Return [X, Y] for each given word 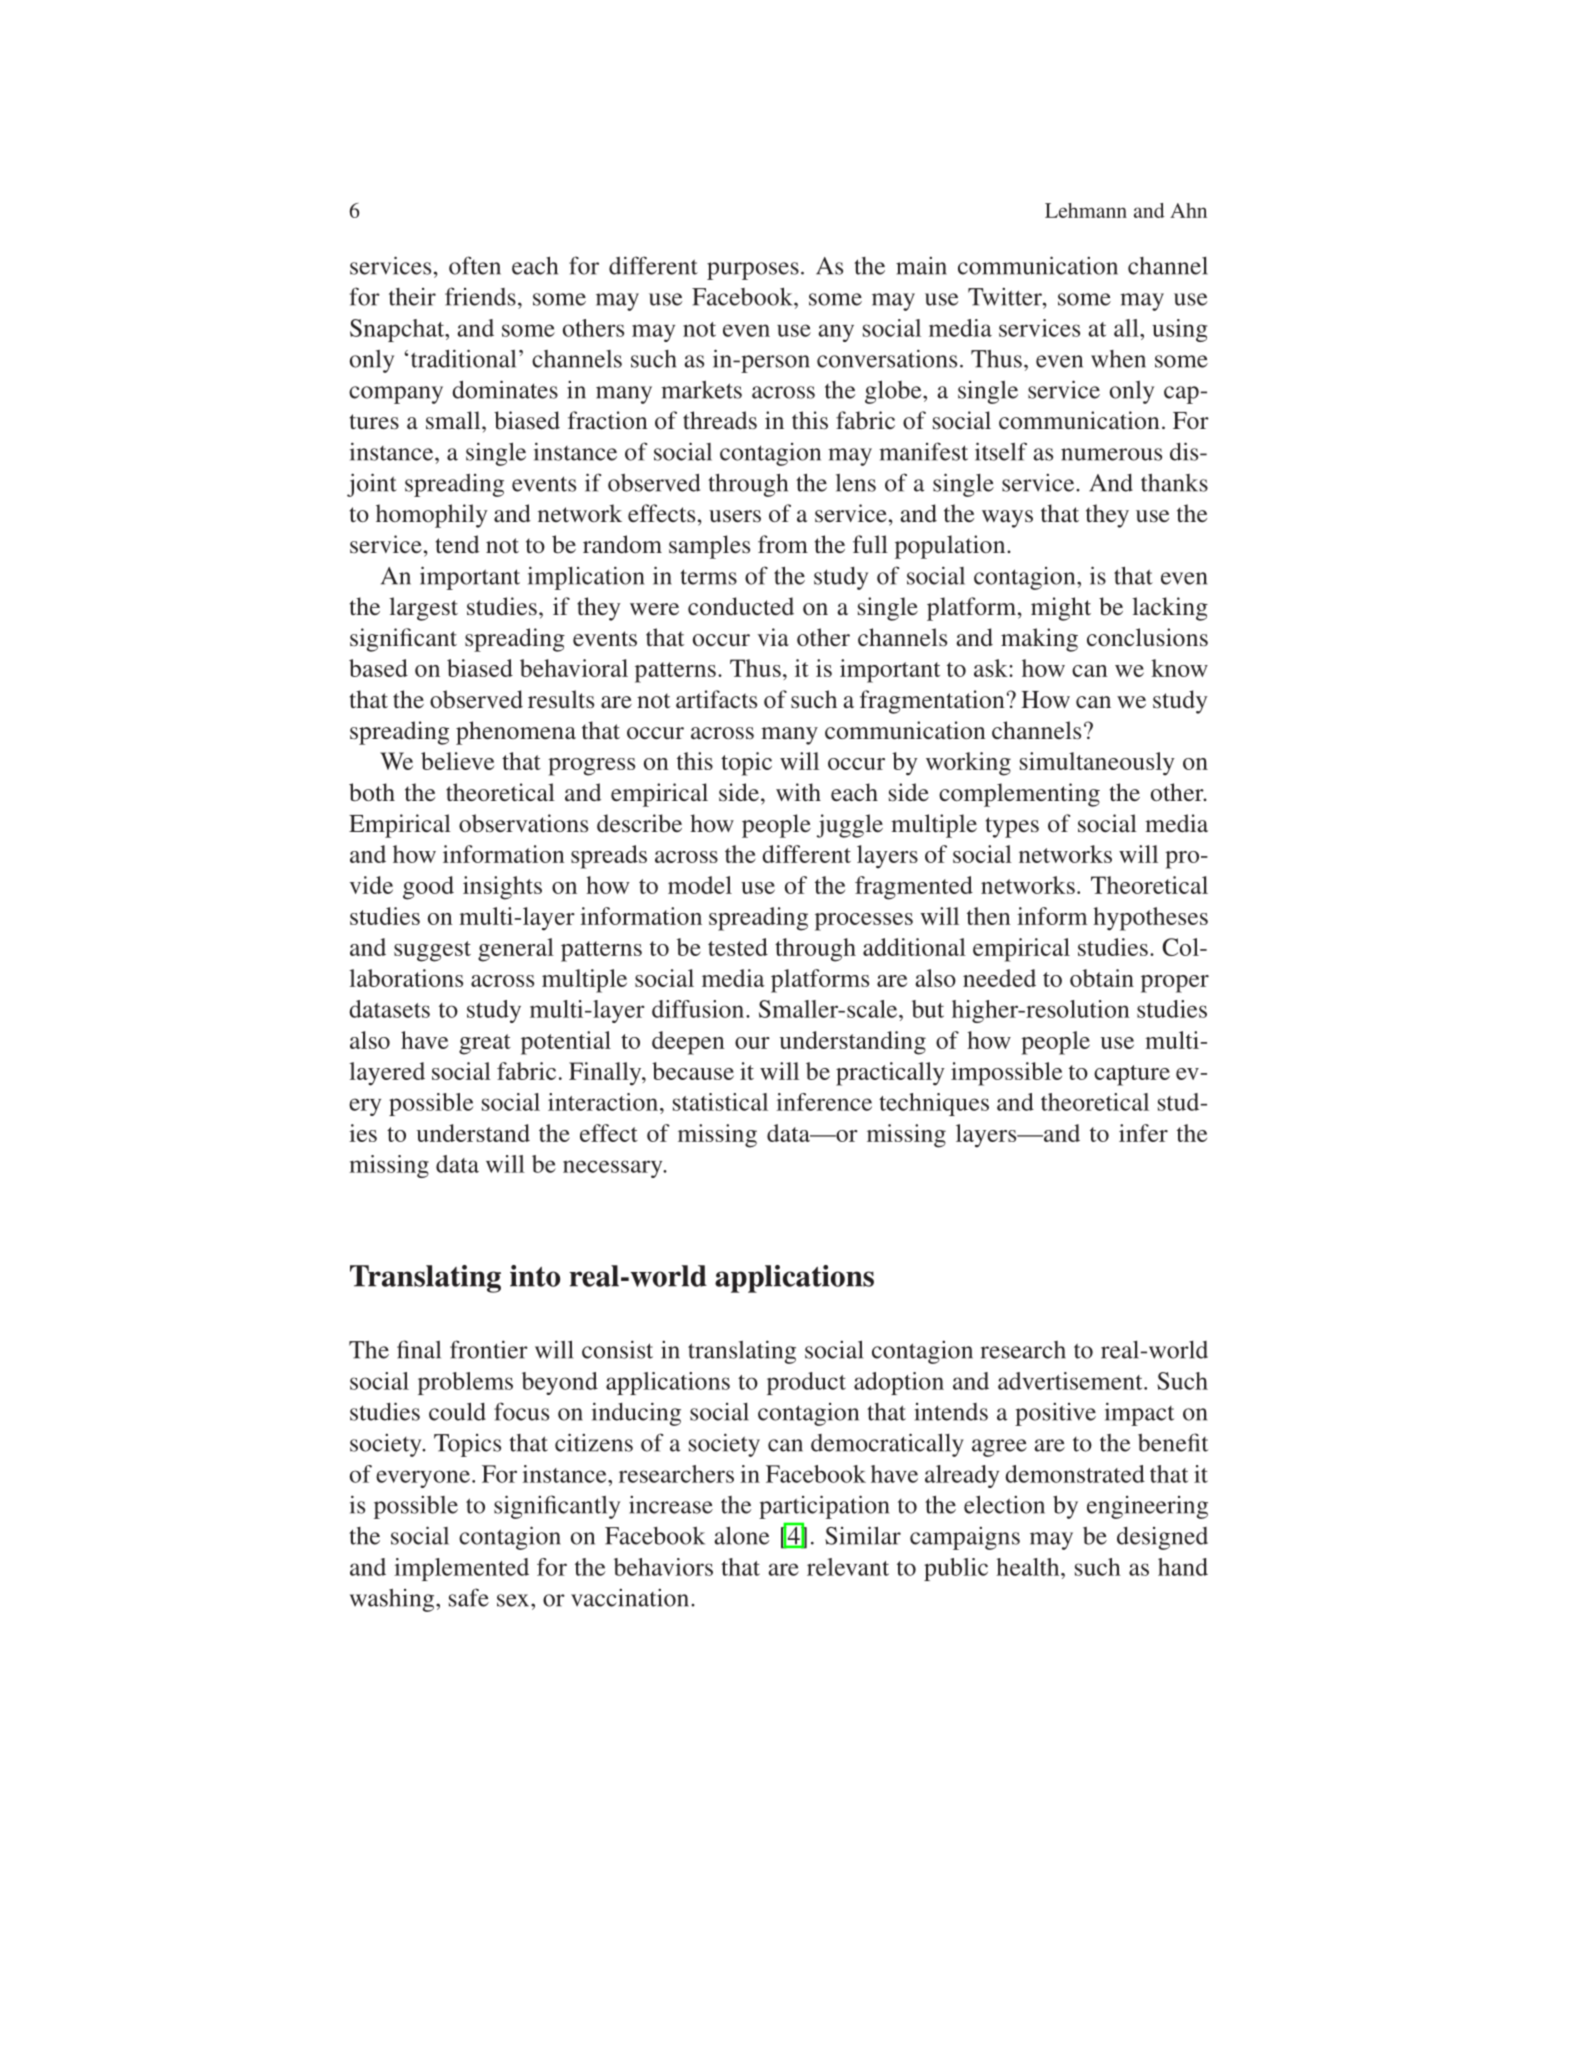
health [1029, 1567]
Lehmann [1086, 210]
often [475, 265]
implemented [461, 1569]
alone [742, 1535]
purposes [753, 271]
